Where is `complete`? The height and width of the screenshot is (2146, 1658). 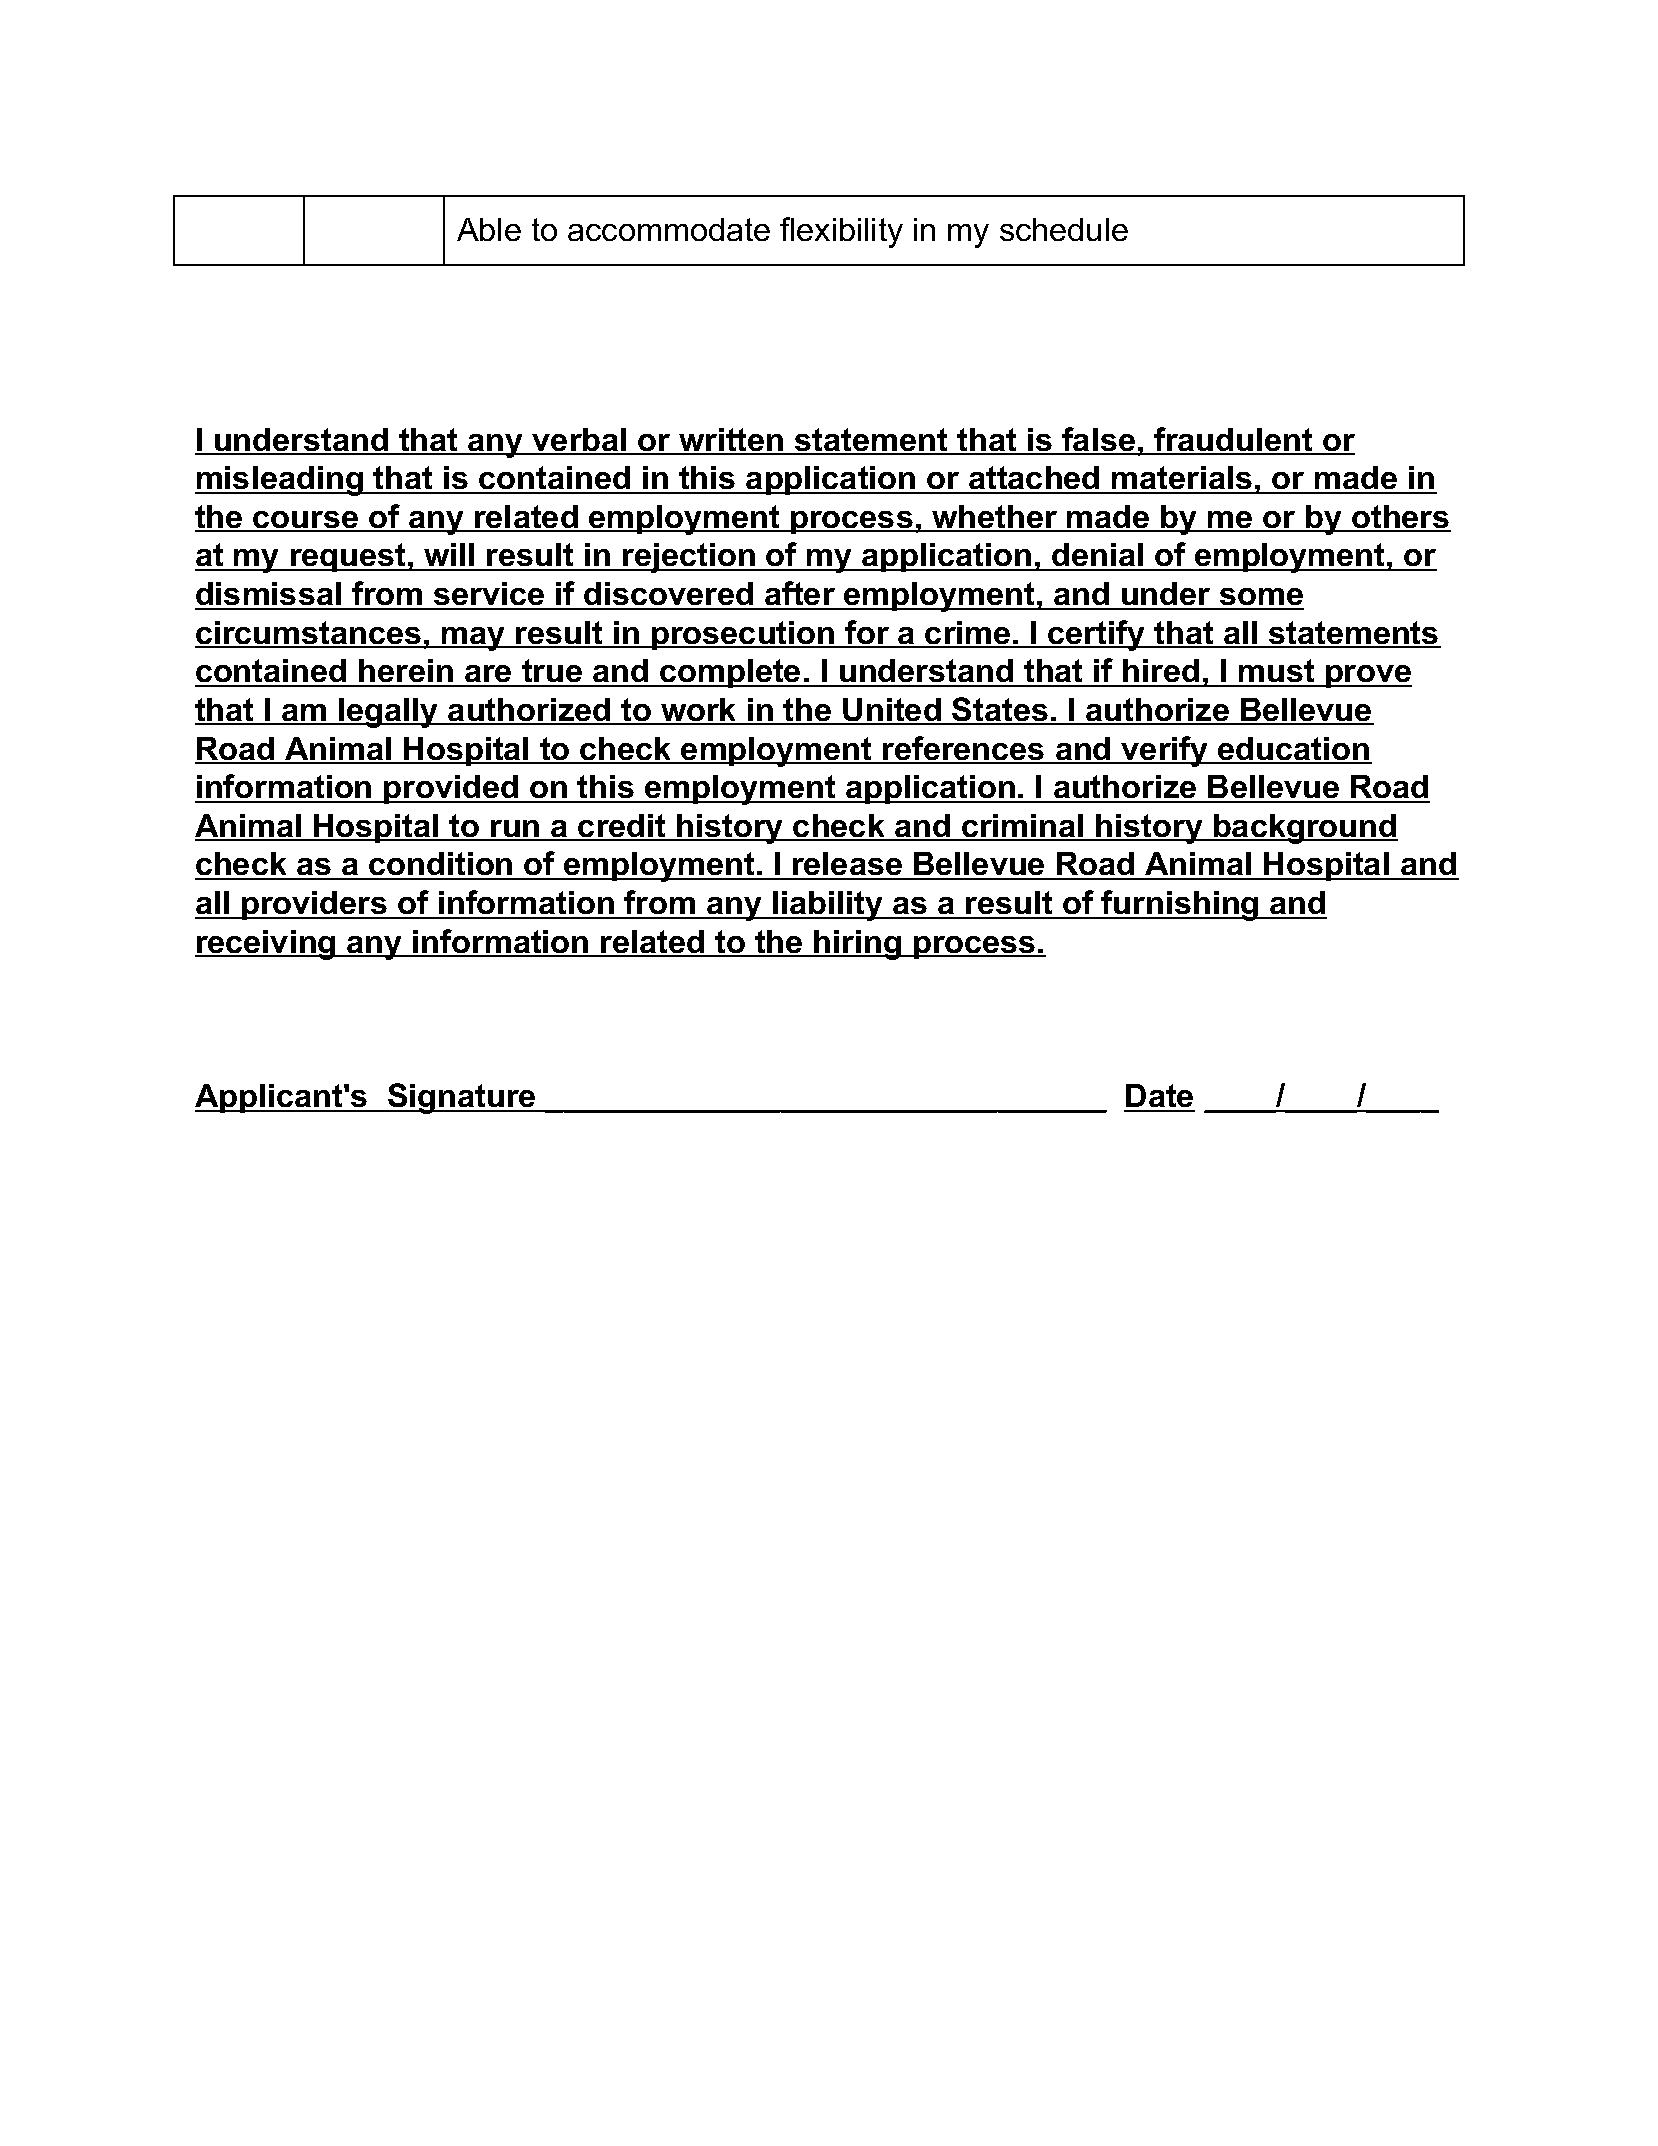
complete is located at coordinates (730, 673).
